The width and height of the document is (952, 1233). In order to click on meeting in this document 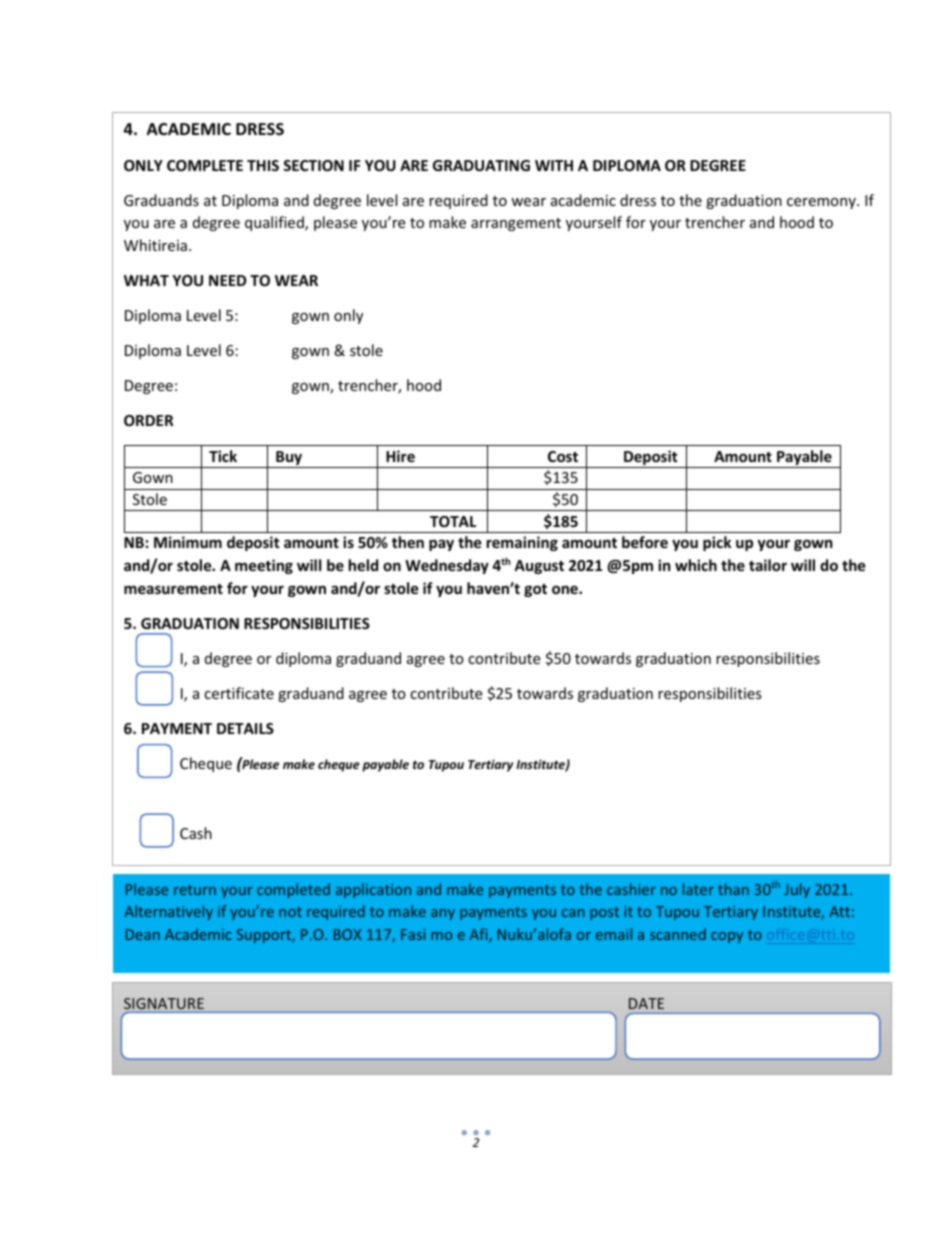, I will do `click(264, 566)`.
